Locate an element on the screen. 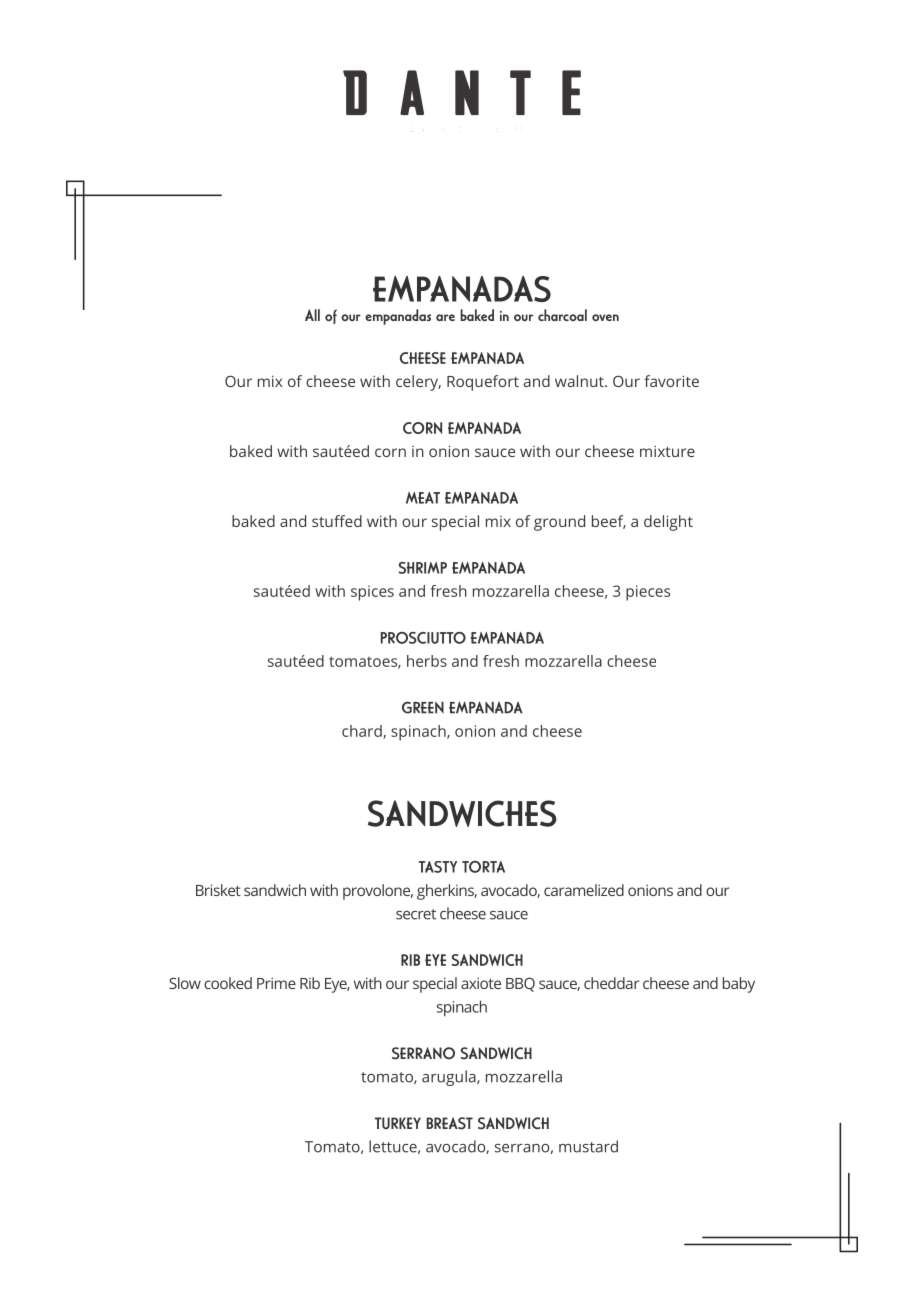  Brisket is located at coordinates (218, 890).
